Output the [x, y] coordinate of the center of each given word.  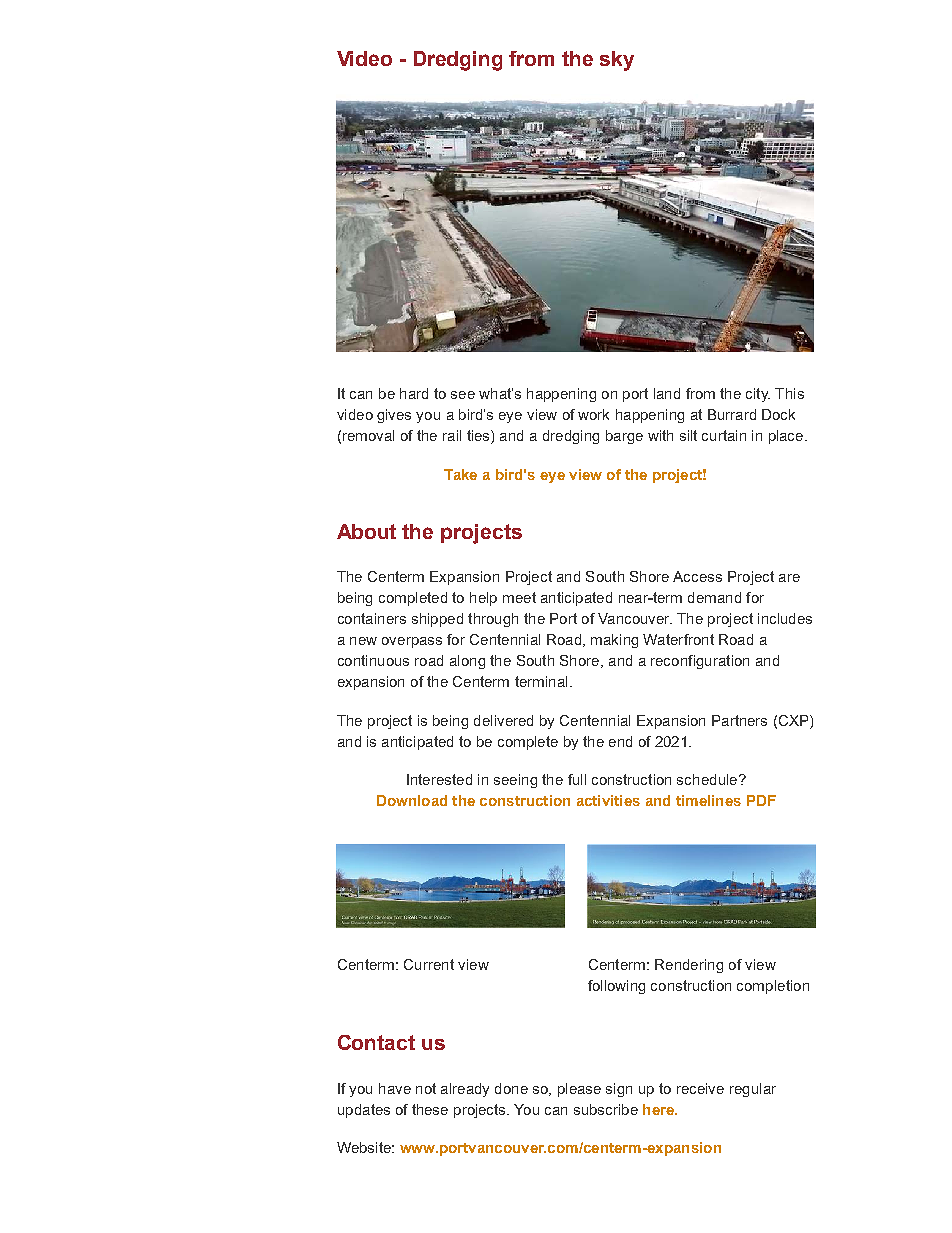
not [426, 1088]
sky [617, 61]
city [758, 395]
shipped [437, 620]
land [667, 393]
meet [519, 597]
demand [714, 597]
